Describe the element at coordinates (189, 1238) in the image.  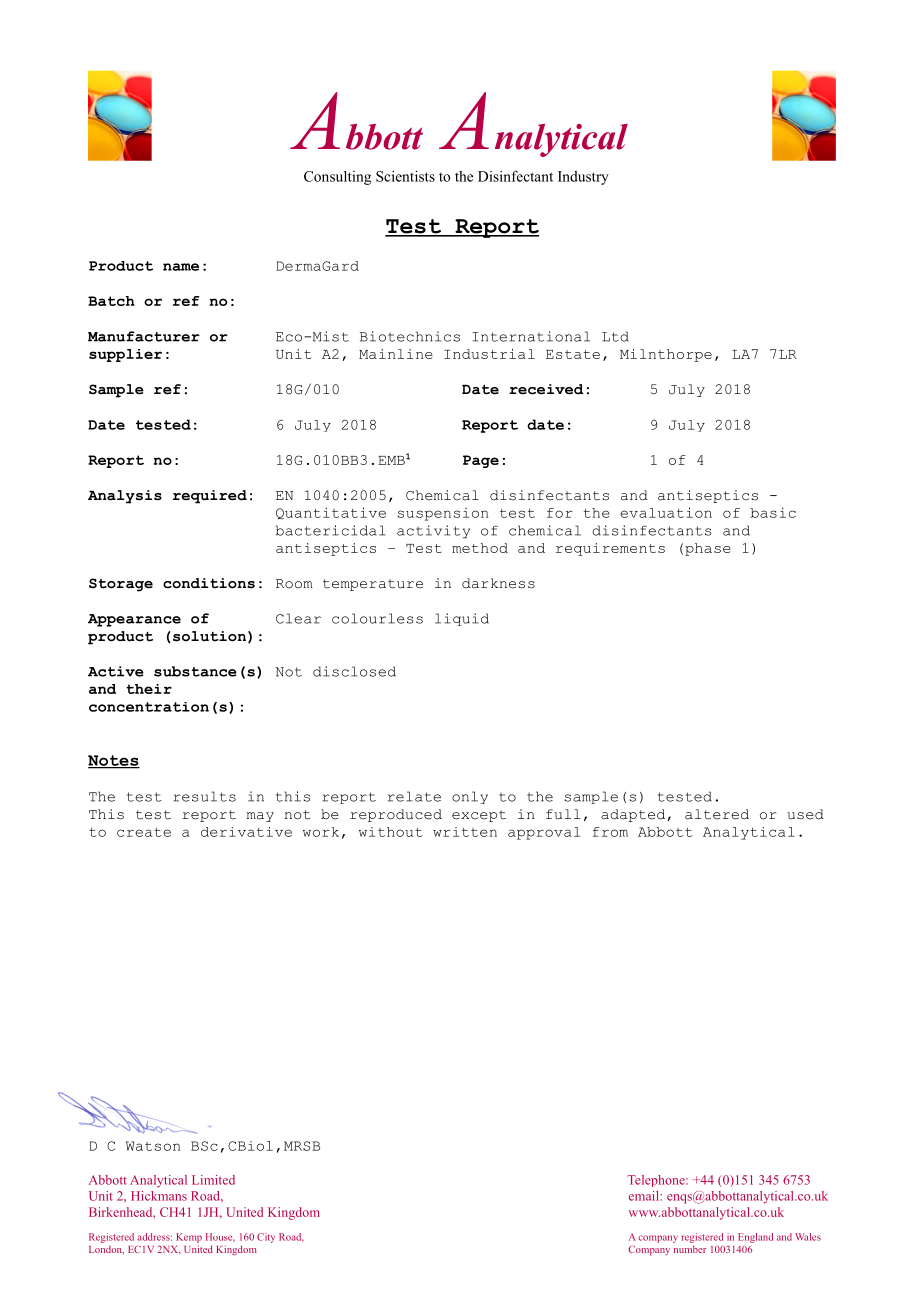
I see `Kemp` at that location.
